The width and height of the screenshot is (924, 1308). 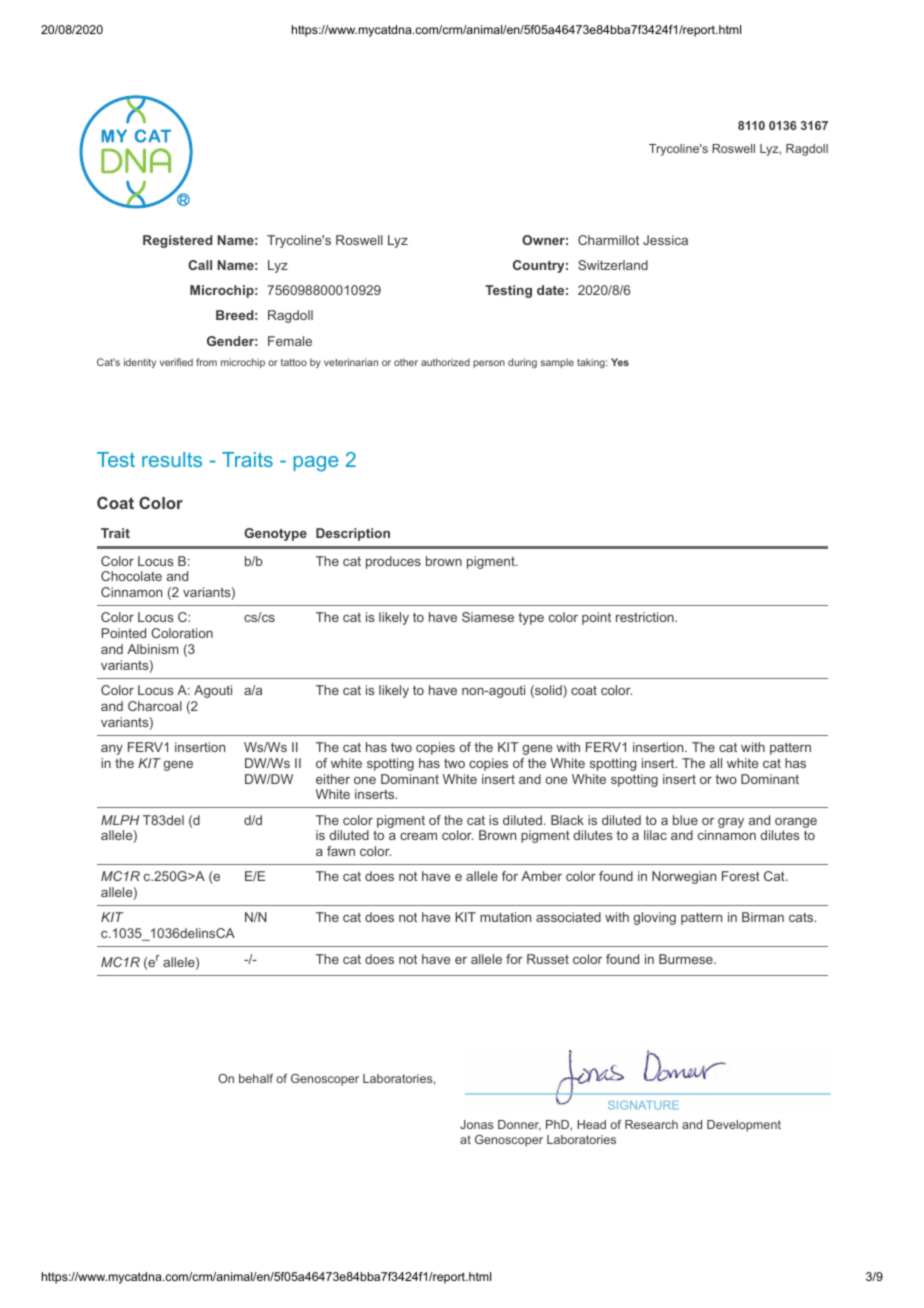 What do you see at coordinates (731, 823) in the screenshot?
I see `gray` at bounding box center [731, 823].
